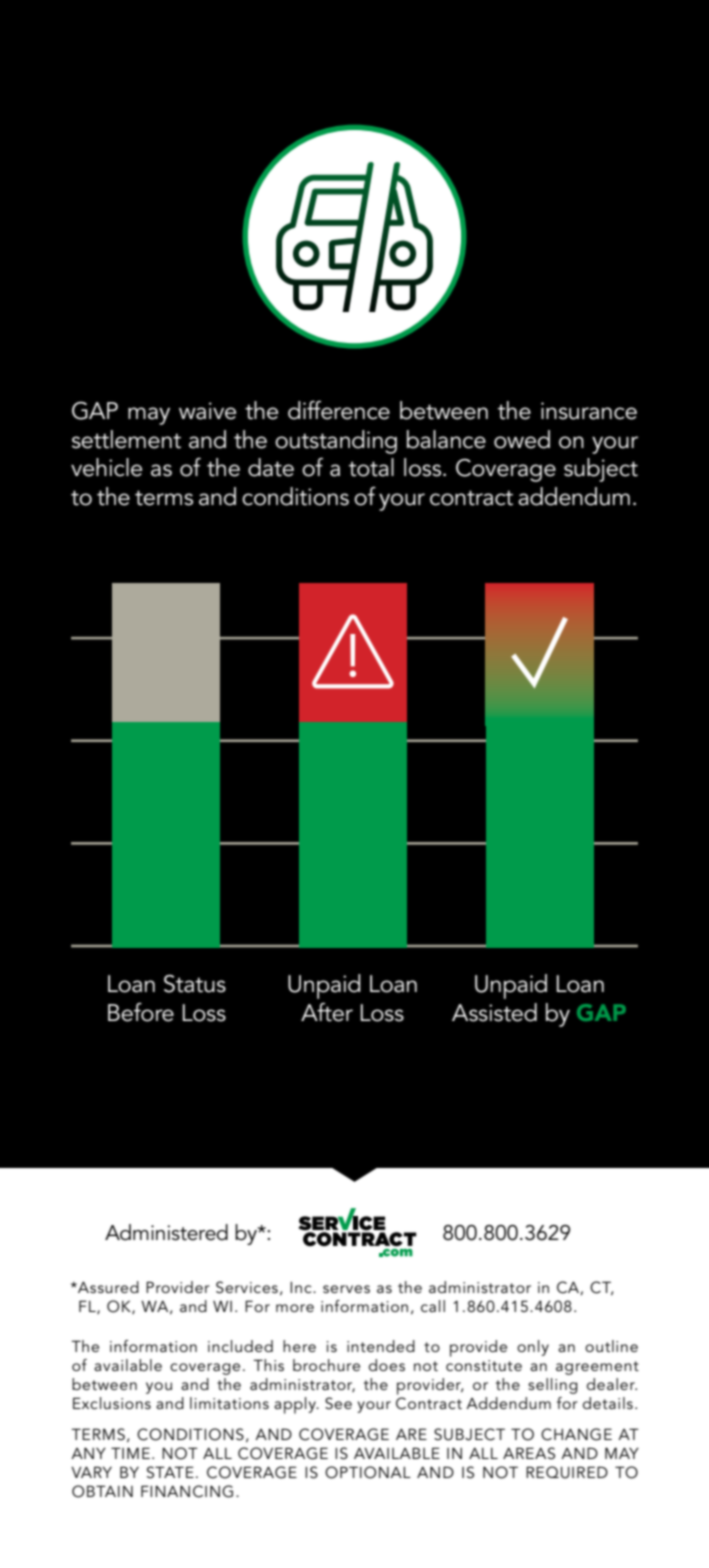 Image resolution: width=709 pixels, height=1568 pixels. Describe the element at coordinates (368, 1472) in the screenshot. I see `OPTIONAL` at that location.
